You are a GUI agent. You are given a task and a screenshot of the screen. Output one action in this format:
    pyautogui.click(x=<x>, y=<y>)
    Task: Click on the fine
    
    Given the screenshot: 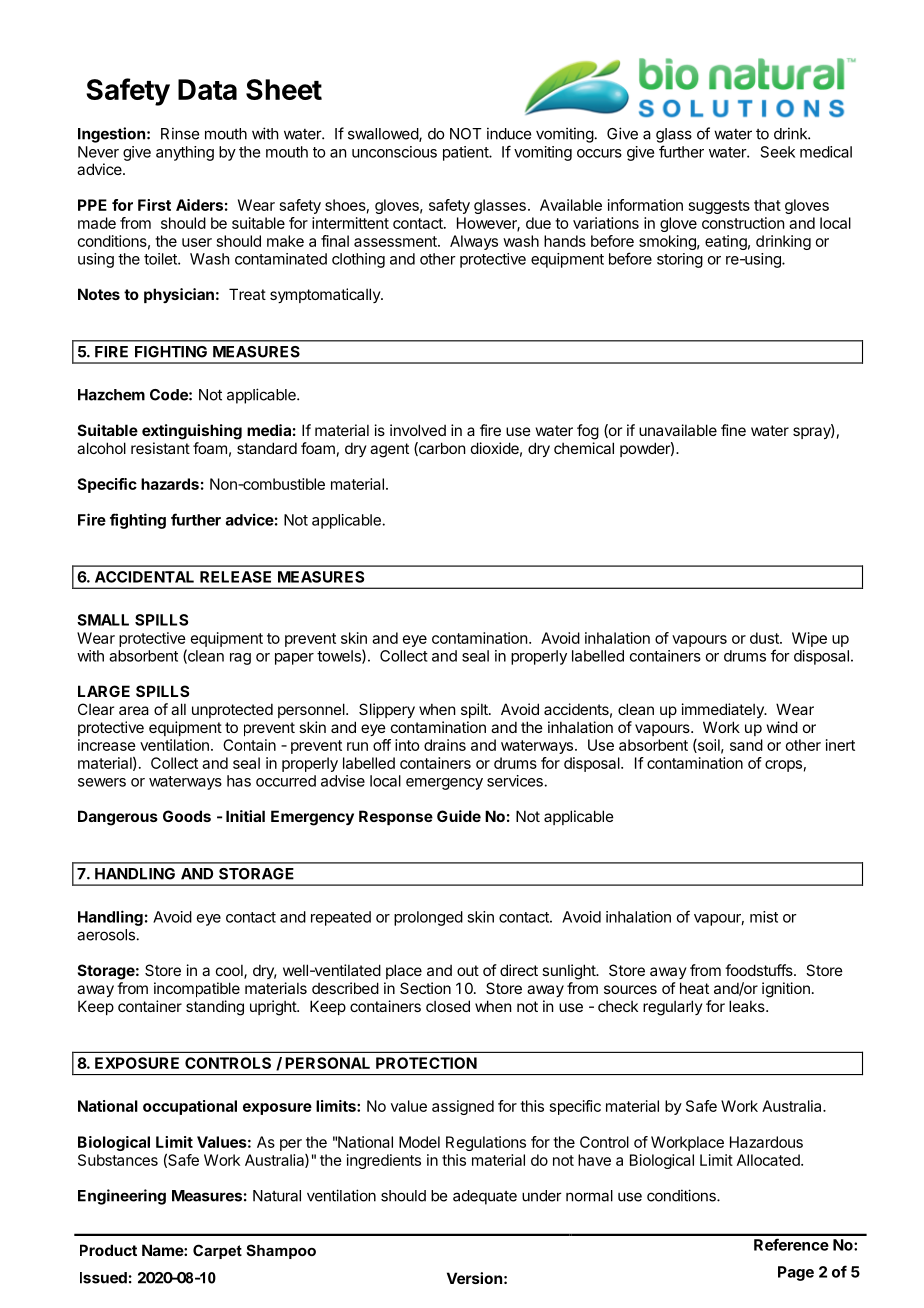 What is the action you would take?
    pyautogui.click(x=733, y=430)
